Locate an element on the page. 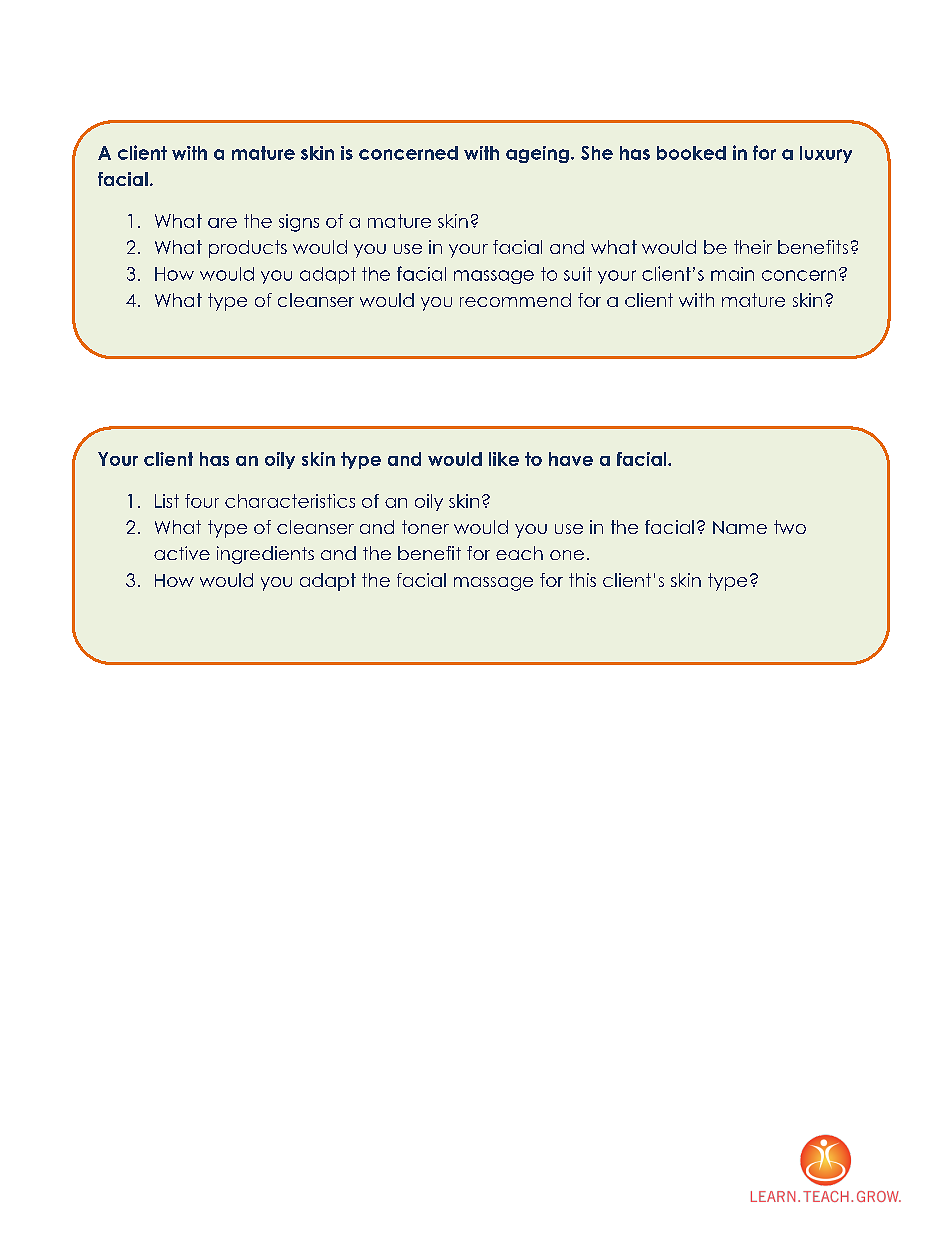 The width and height of the page is (952, 1233). are is located at coordinates (222, 223).
